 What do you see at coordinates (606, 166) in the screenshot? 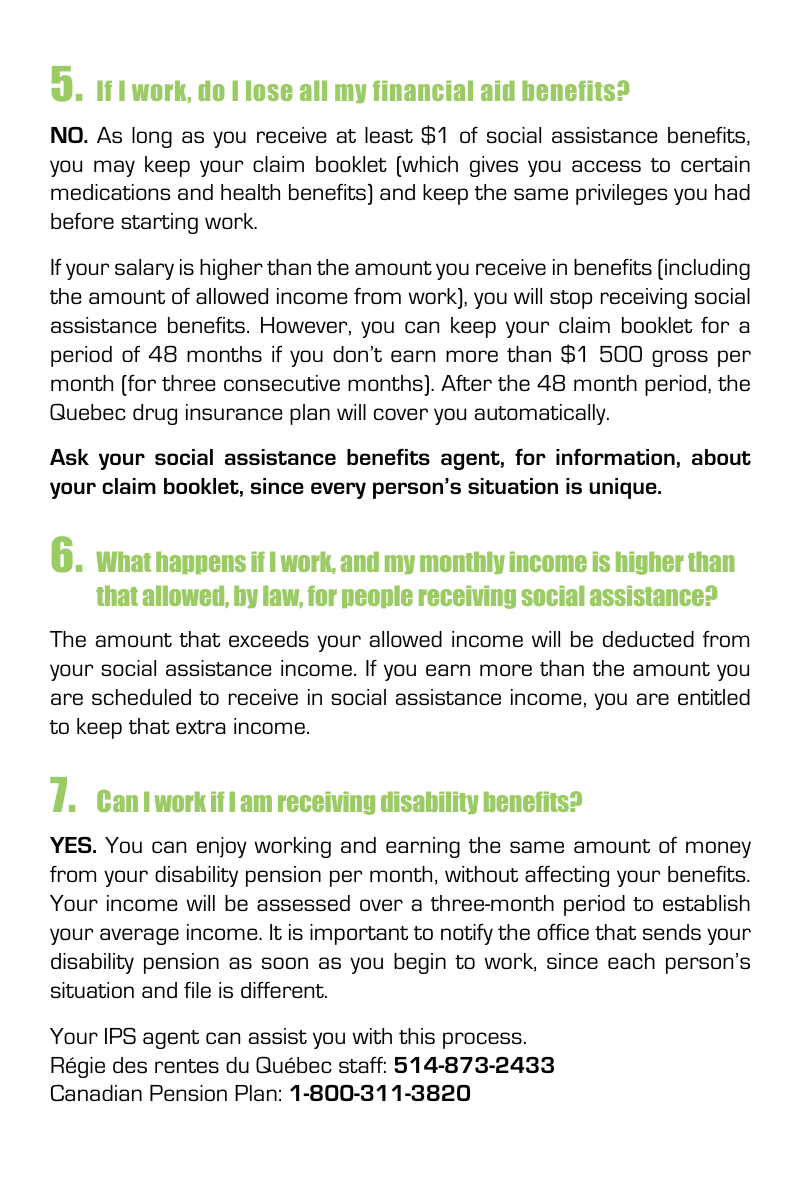
I see `access` at bounding box center [606, 166].
